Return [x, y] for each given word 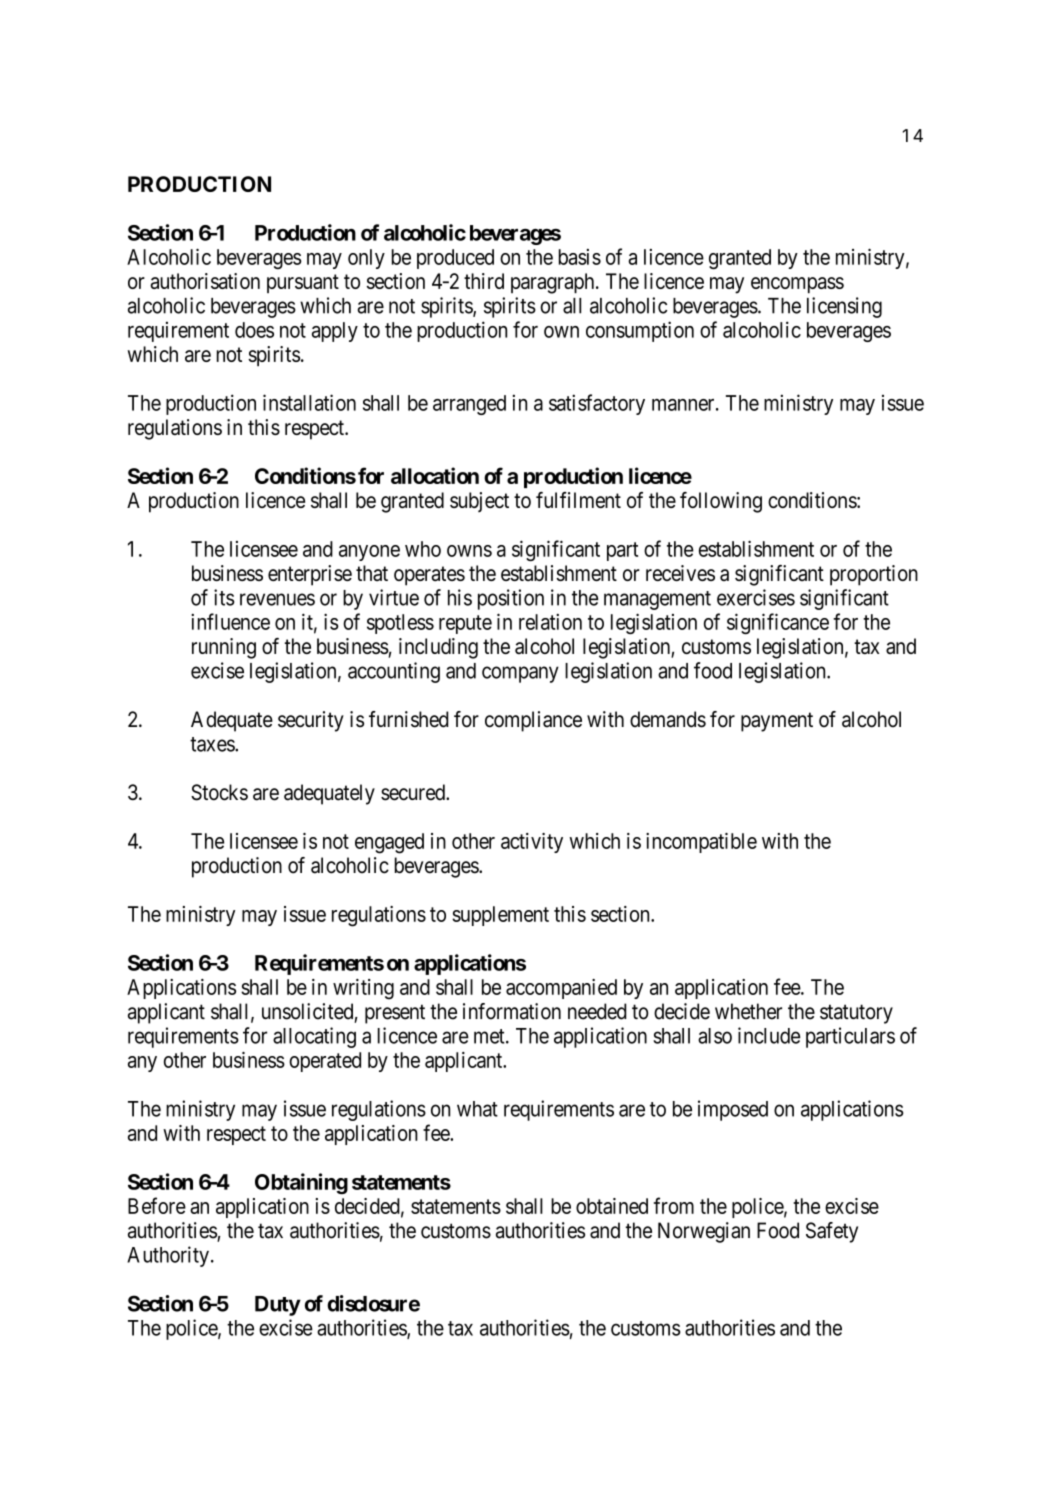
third [484, 281]
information [512, 1011]
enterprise [310, 575]
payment [777, 722]
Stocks [219, 792]
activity [532, 843]
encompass [797, 285]
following [721, 502]
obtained [612, 1206]
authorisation [205, 281]
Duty [278, 1306]
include [769, 1035]
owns [469, 551]
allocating [314, 1037]
